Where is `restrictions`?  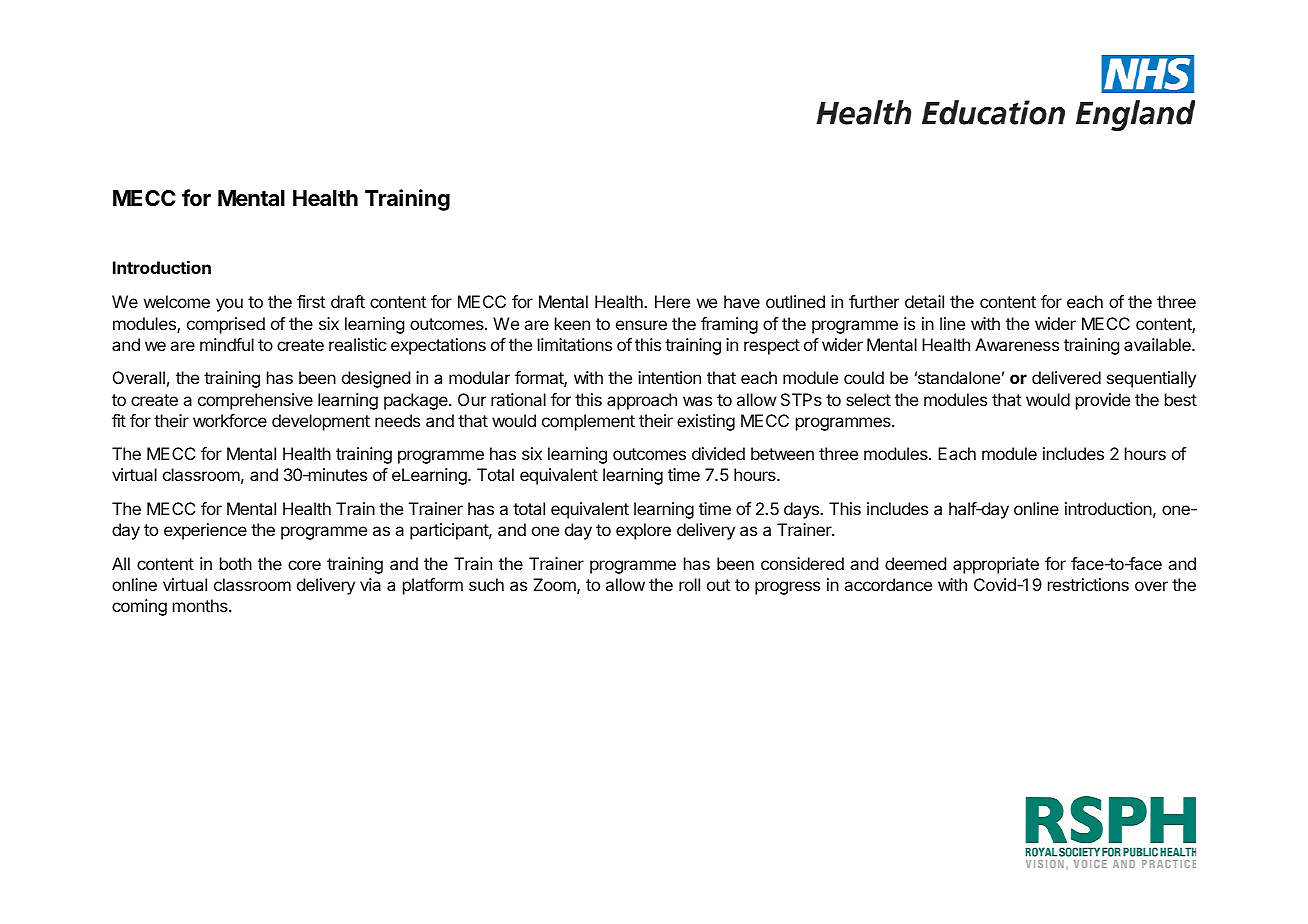 restrictions is located at coordinates (1088, 584).
